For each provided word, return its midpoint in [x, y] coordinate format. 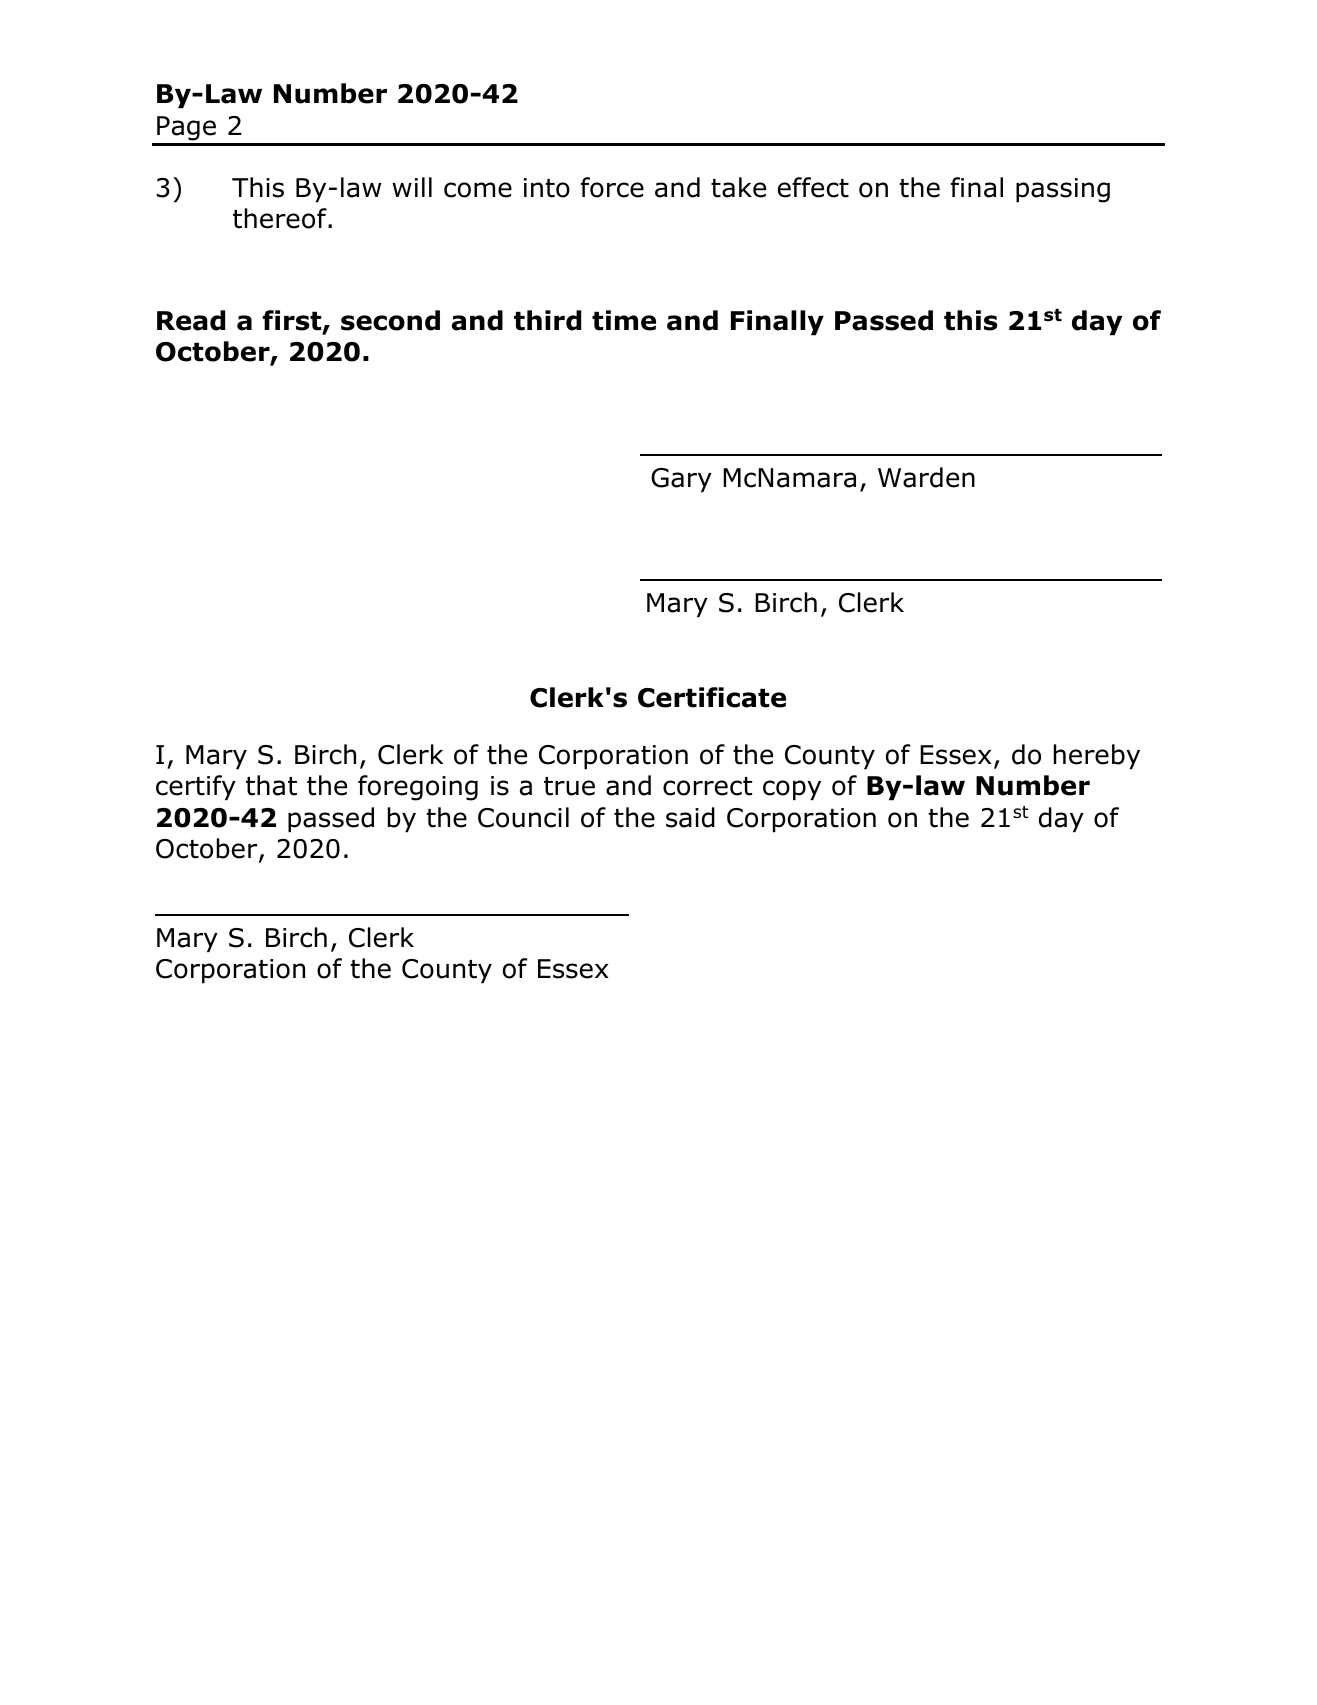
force [612, 187]
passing [1063, 190]
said [690, 817]
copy [792, 790]
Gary [681, 480]
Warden [926, 477]
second [390, 320]
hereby [1097, 757]
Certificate [712, 697]
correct [707, 786]
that [271, 785]
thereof [281, 218]
